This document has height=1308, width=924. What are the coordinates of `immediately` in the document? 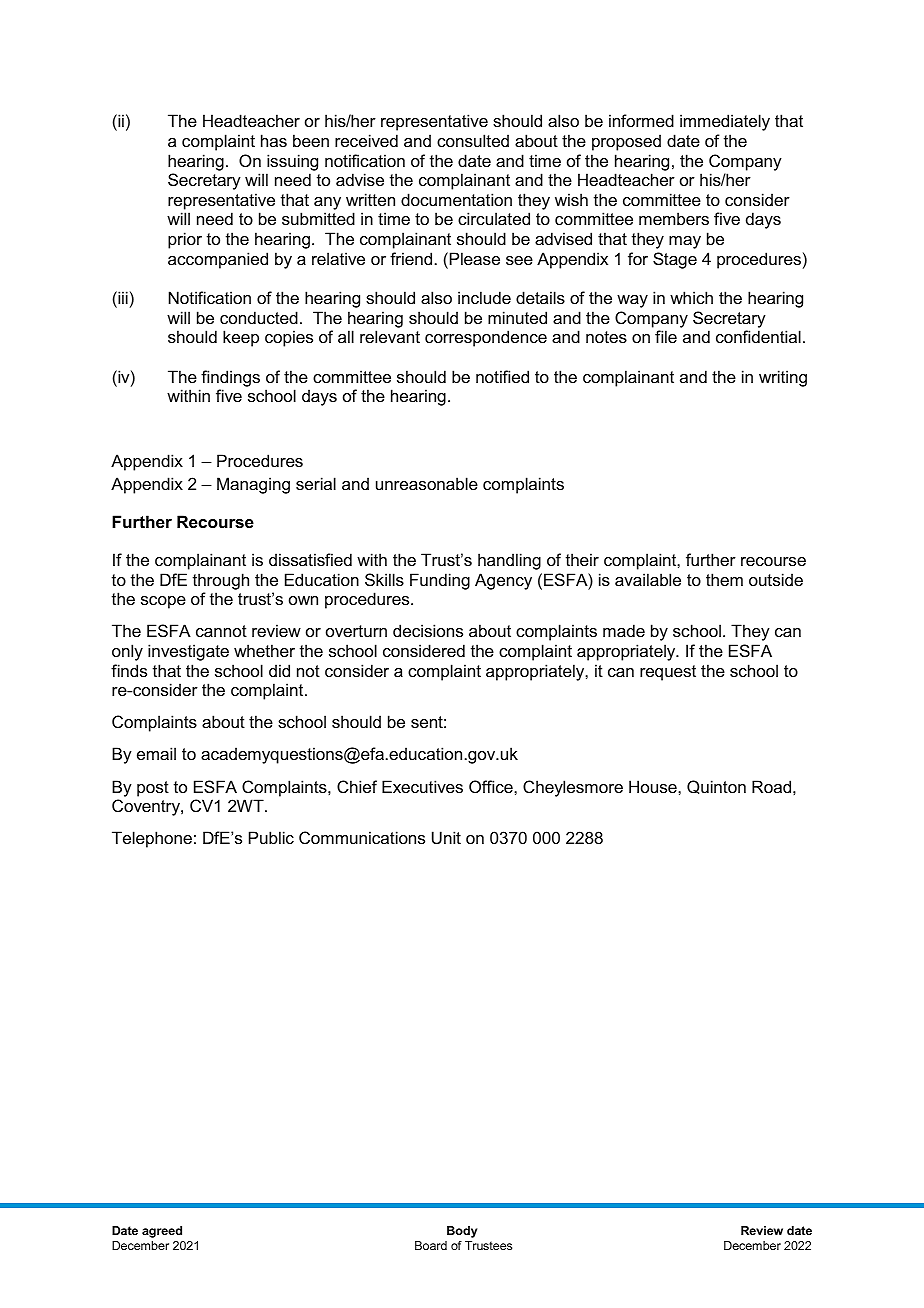 It's located at (725, 122).
